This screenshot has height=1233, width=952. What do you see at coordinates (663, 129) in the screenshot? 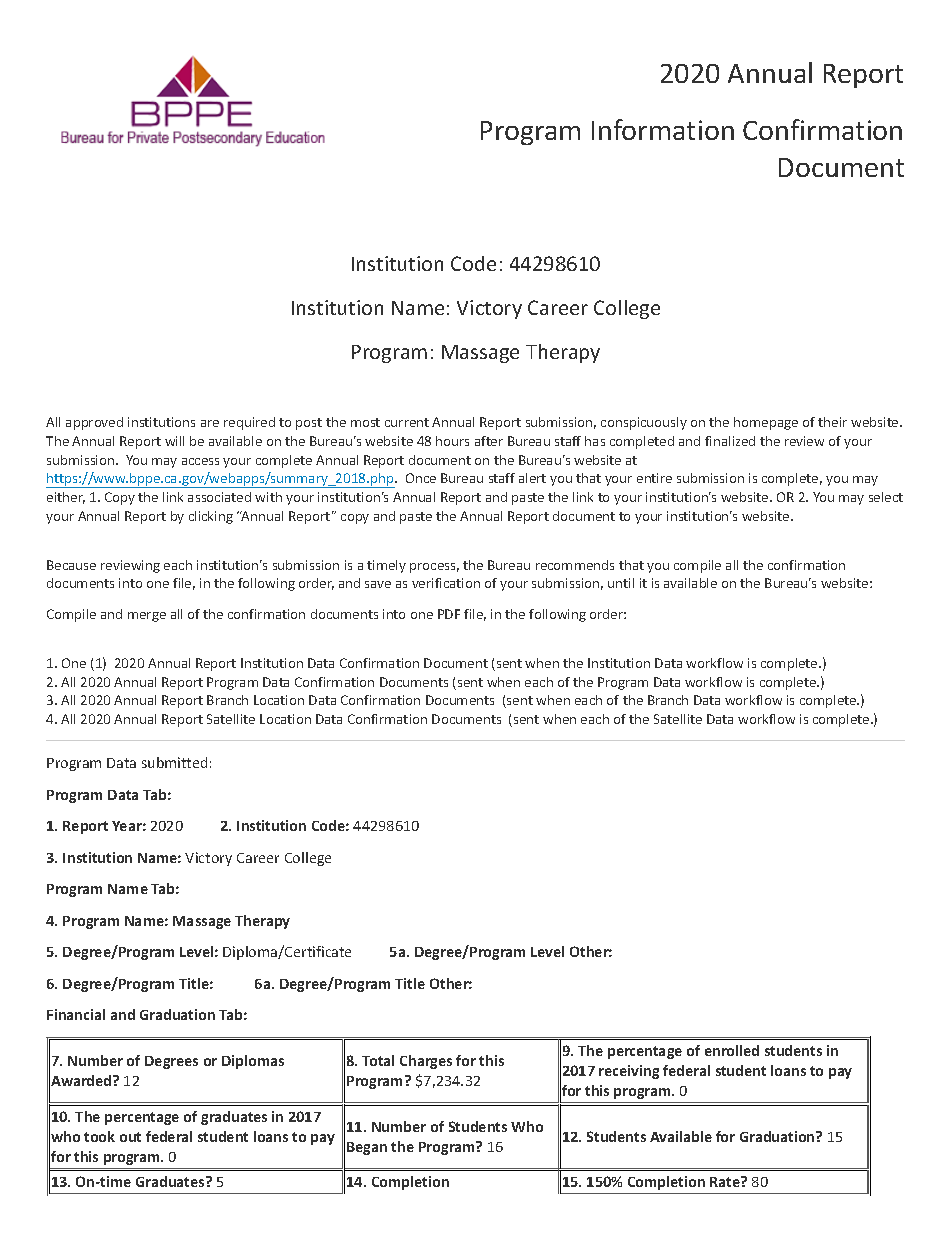
I see `Information` at bounding box center [663, 129].
